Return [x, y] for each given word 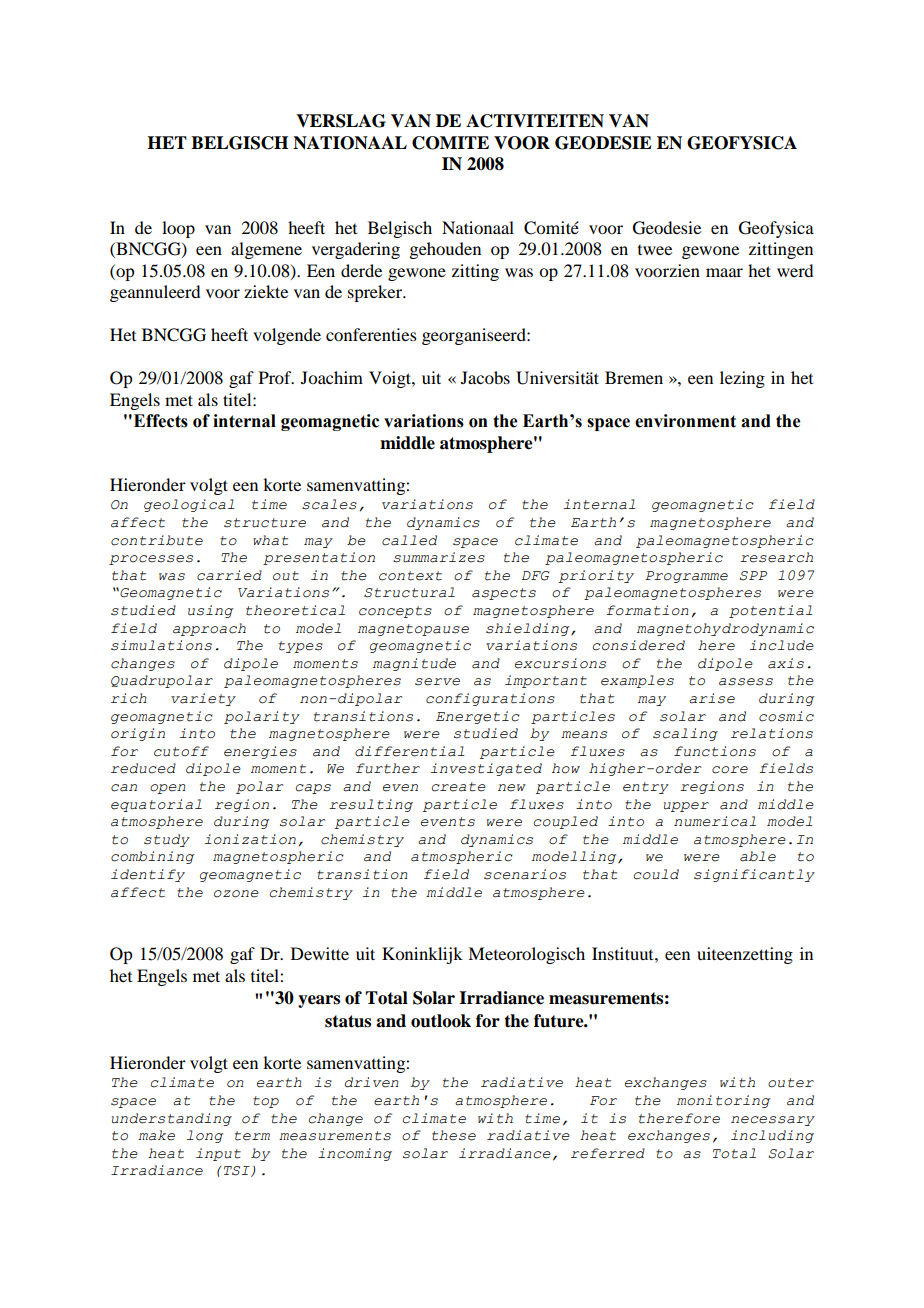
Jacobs [485, 377]
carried [229, 575]
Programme [686, 577]
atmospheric [462, 857]
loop [178, 229]
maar [724, 272]
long [205, 1136]
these [454, 1135]
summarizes [439, 557]
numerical [715, 821]
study [167, 840]
